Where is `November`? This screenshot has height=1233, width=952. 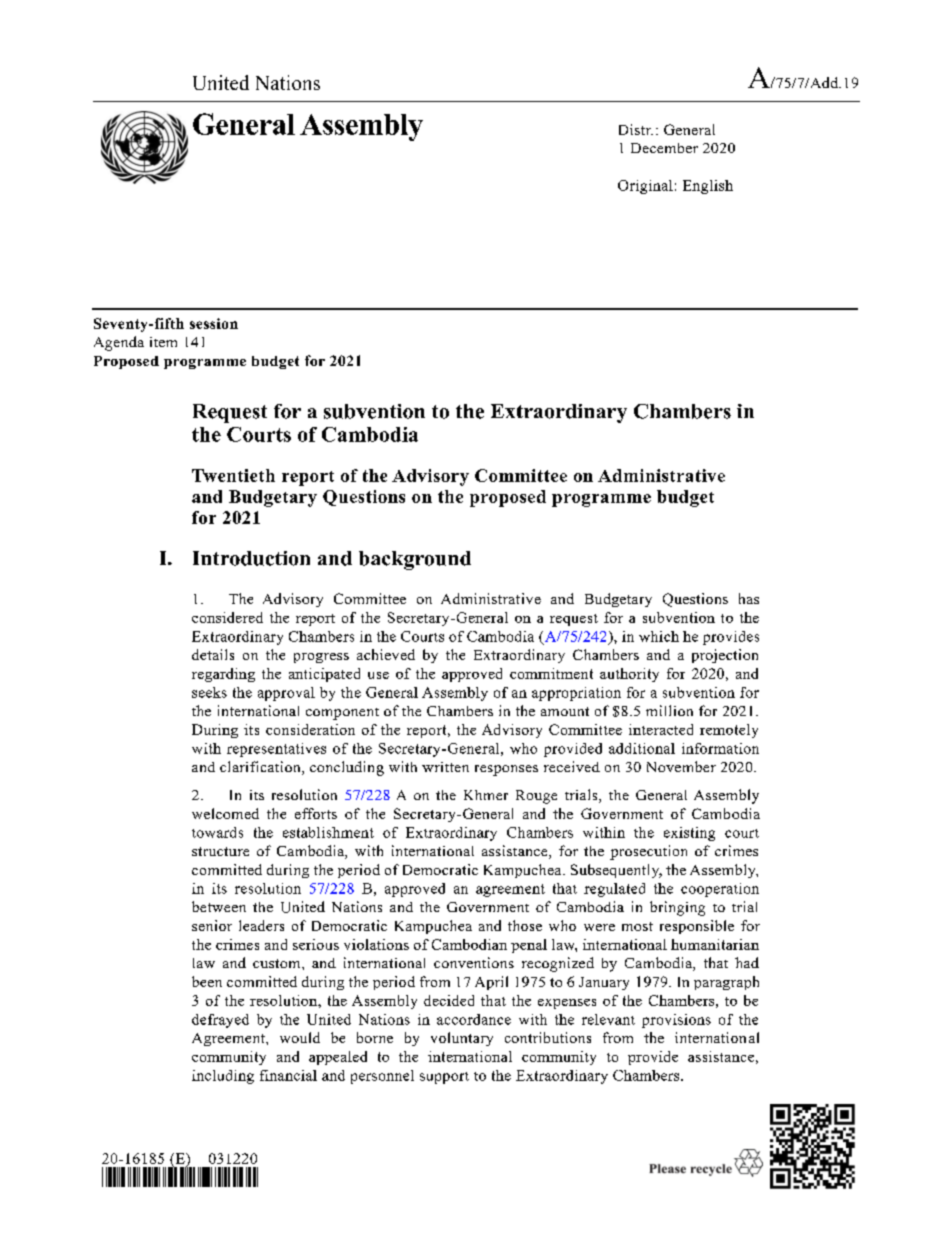 November is located at coordinates (681, 766).
